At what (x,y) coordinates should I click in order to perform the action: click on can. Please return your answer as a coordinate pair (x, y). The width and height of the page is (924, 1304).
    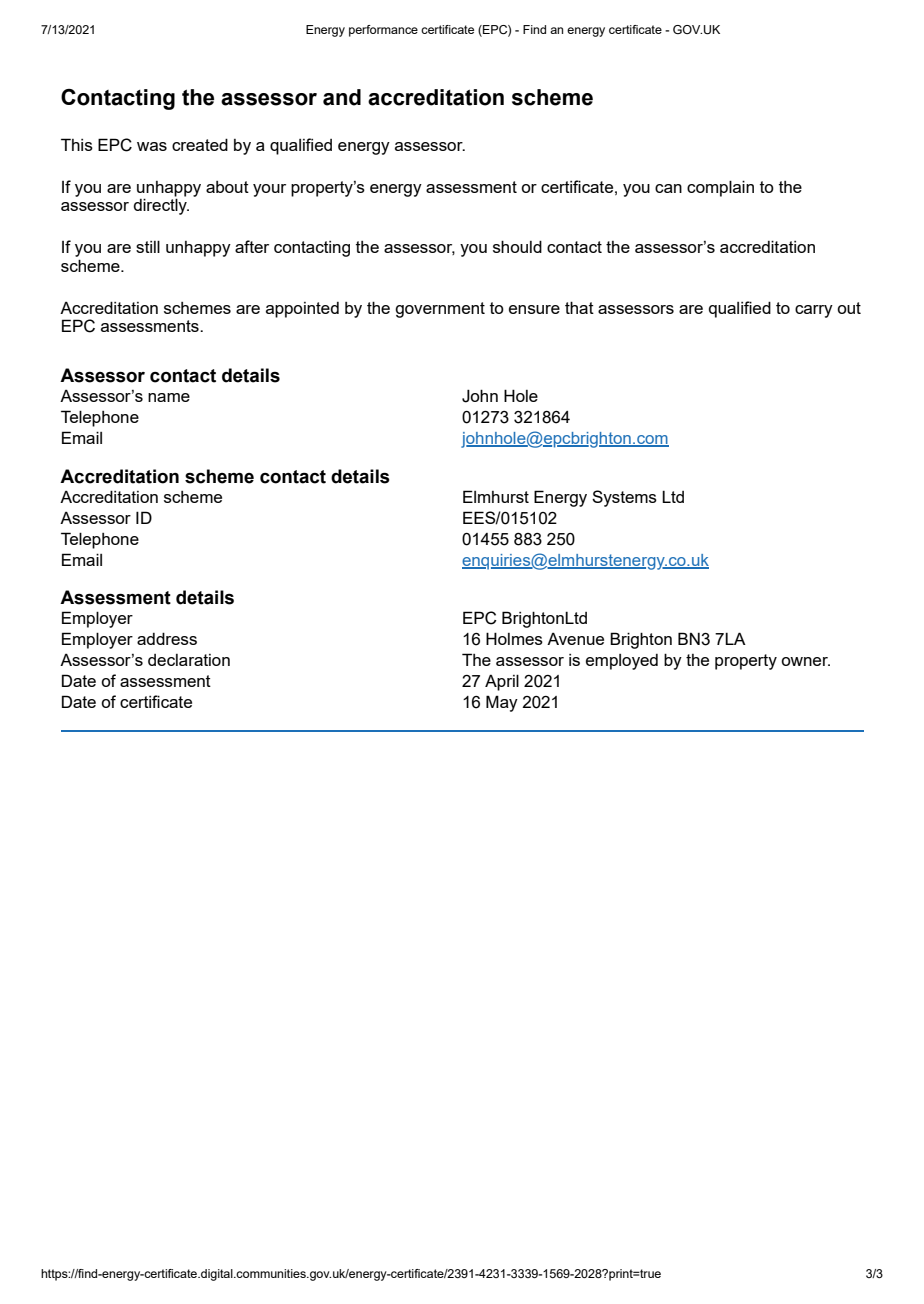
    Looking at the image, I should click on (668, 188).
